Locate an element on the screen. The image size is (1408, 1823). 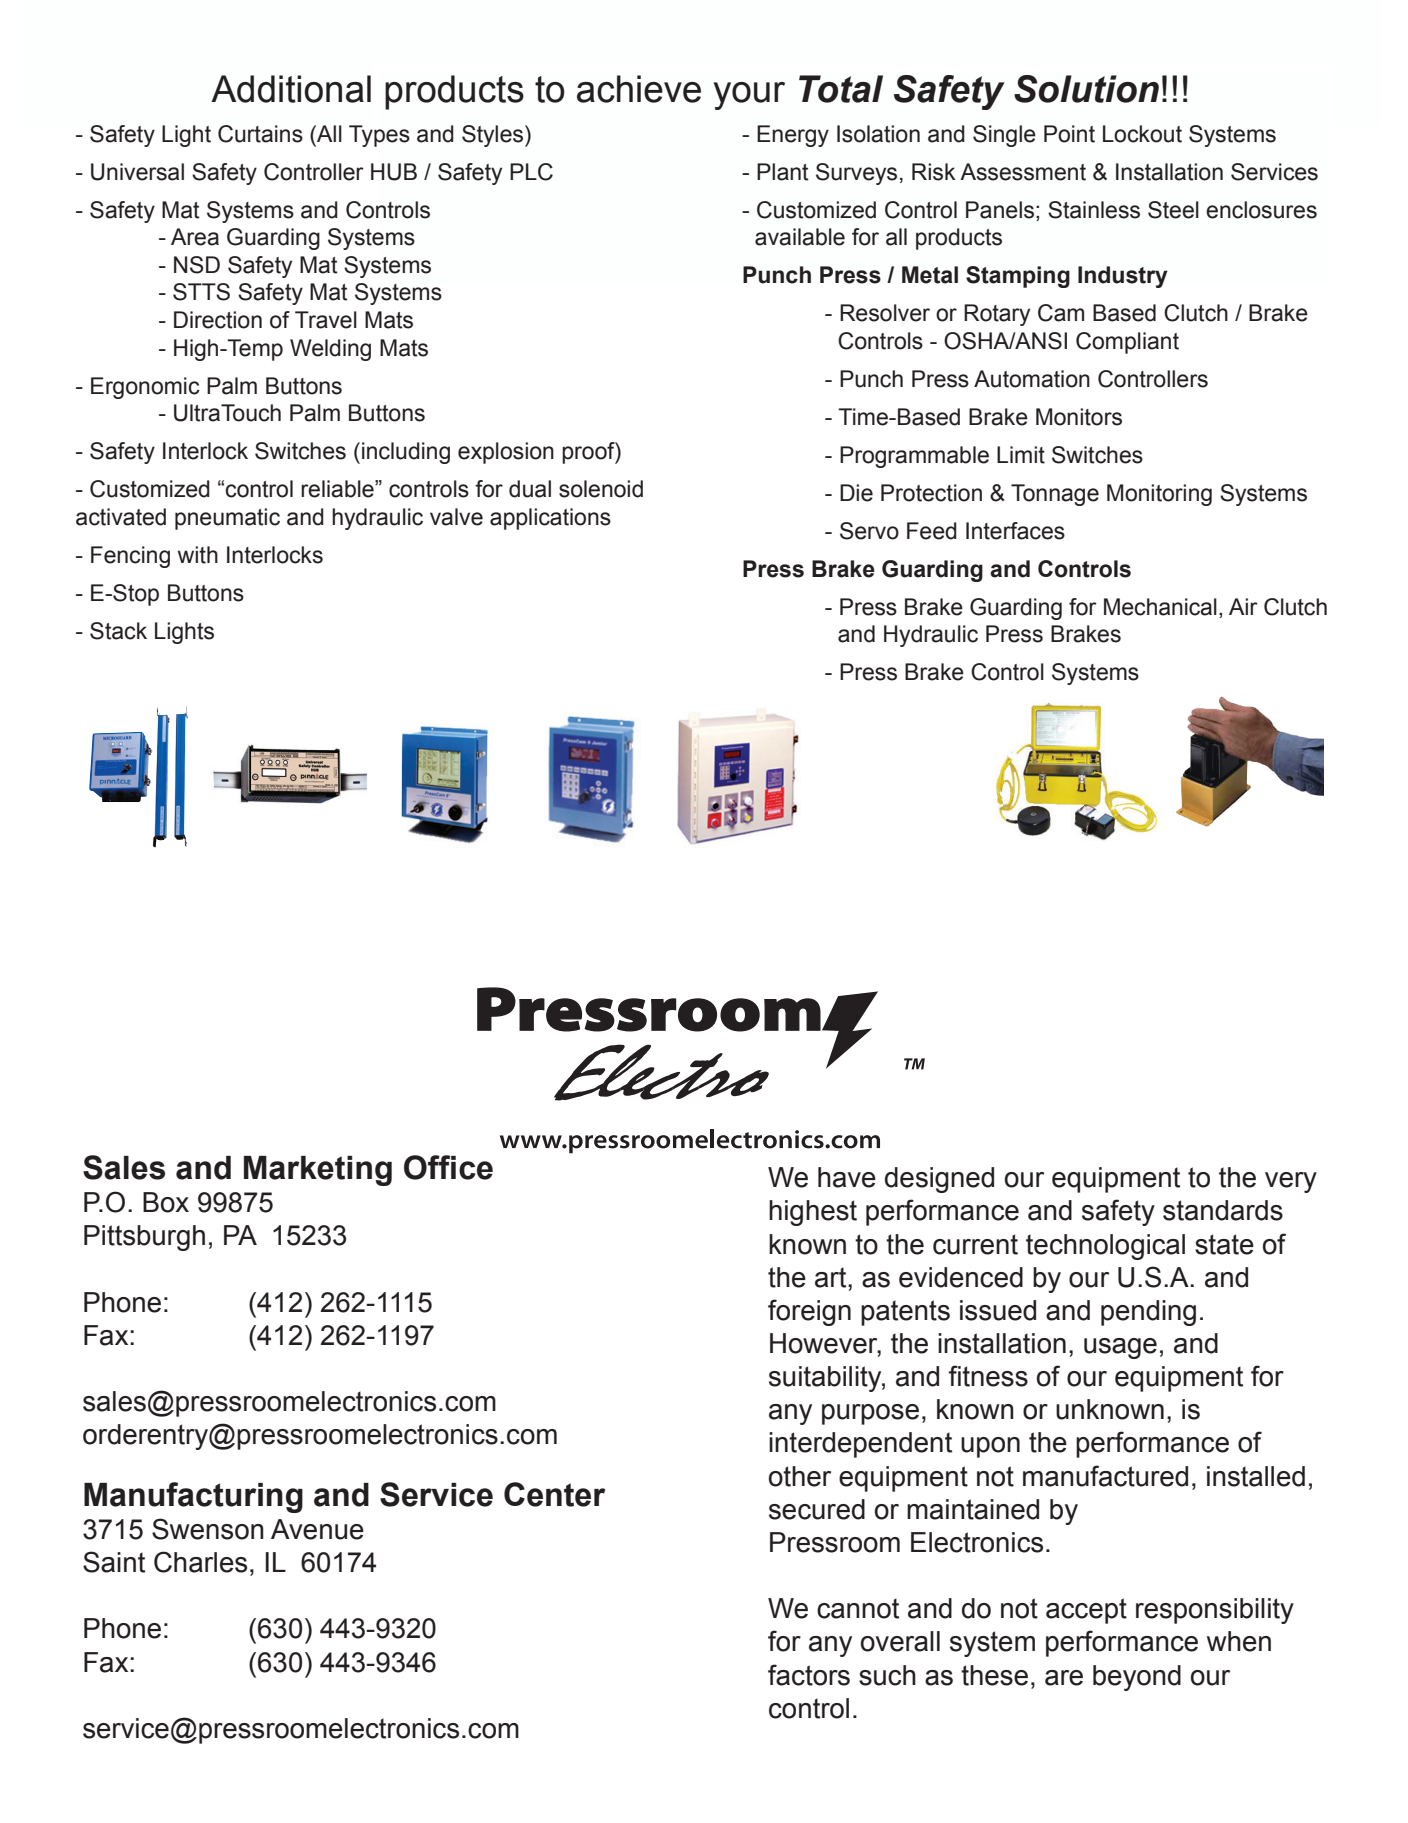
your is located at coordinates (749, 96).
